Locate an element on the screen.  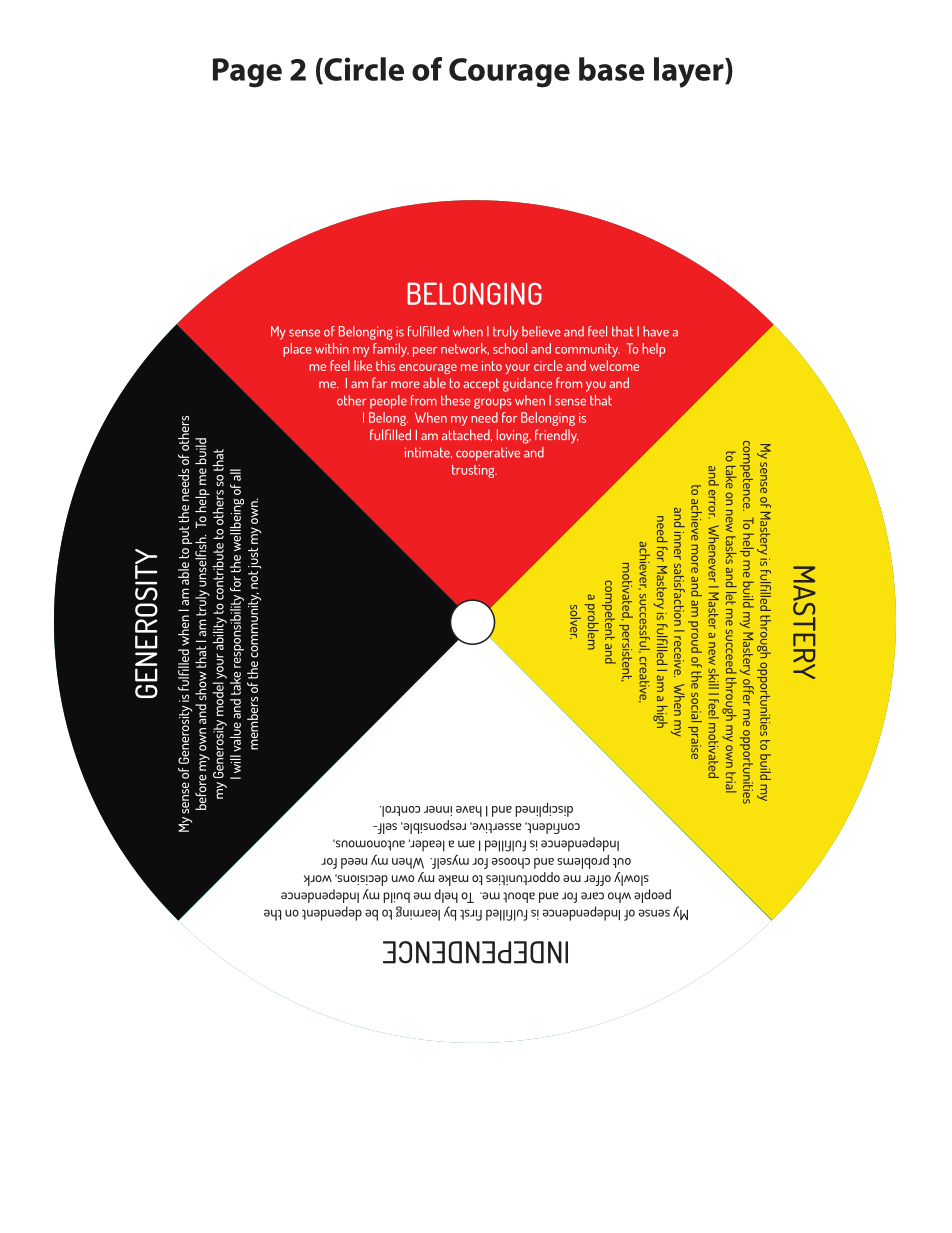
cooperative is located at coordinates (488, 454).
